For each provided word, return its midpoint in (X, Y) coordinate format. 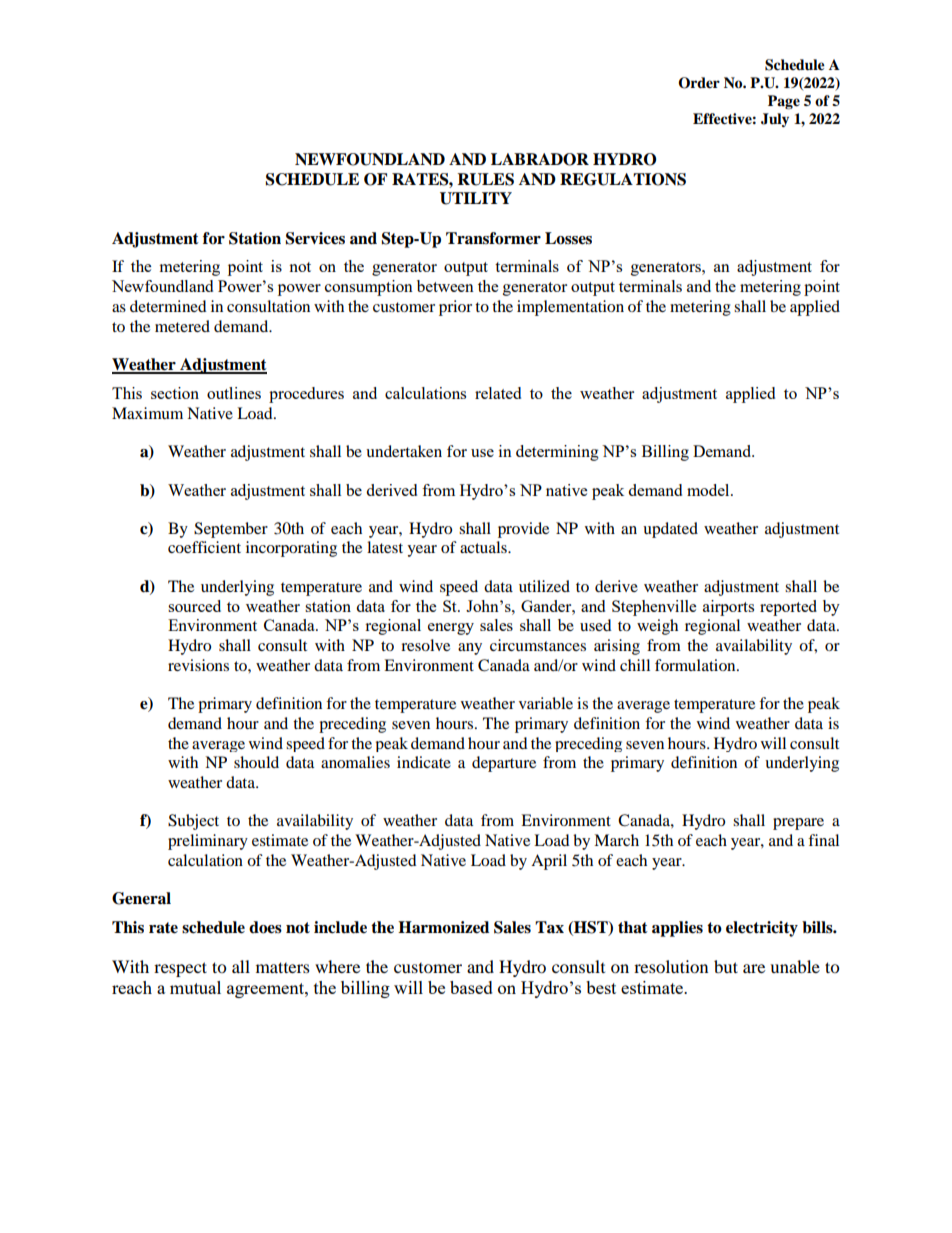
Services (315, 238)
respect (180, 969)
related (498, 393)
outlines (234, 393)
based (471, 987)
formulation (696, 665)
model (709, 490)
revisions (198, 665)
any (470, 649)
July (775, 120)
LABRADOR (540, 159)
